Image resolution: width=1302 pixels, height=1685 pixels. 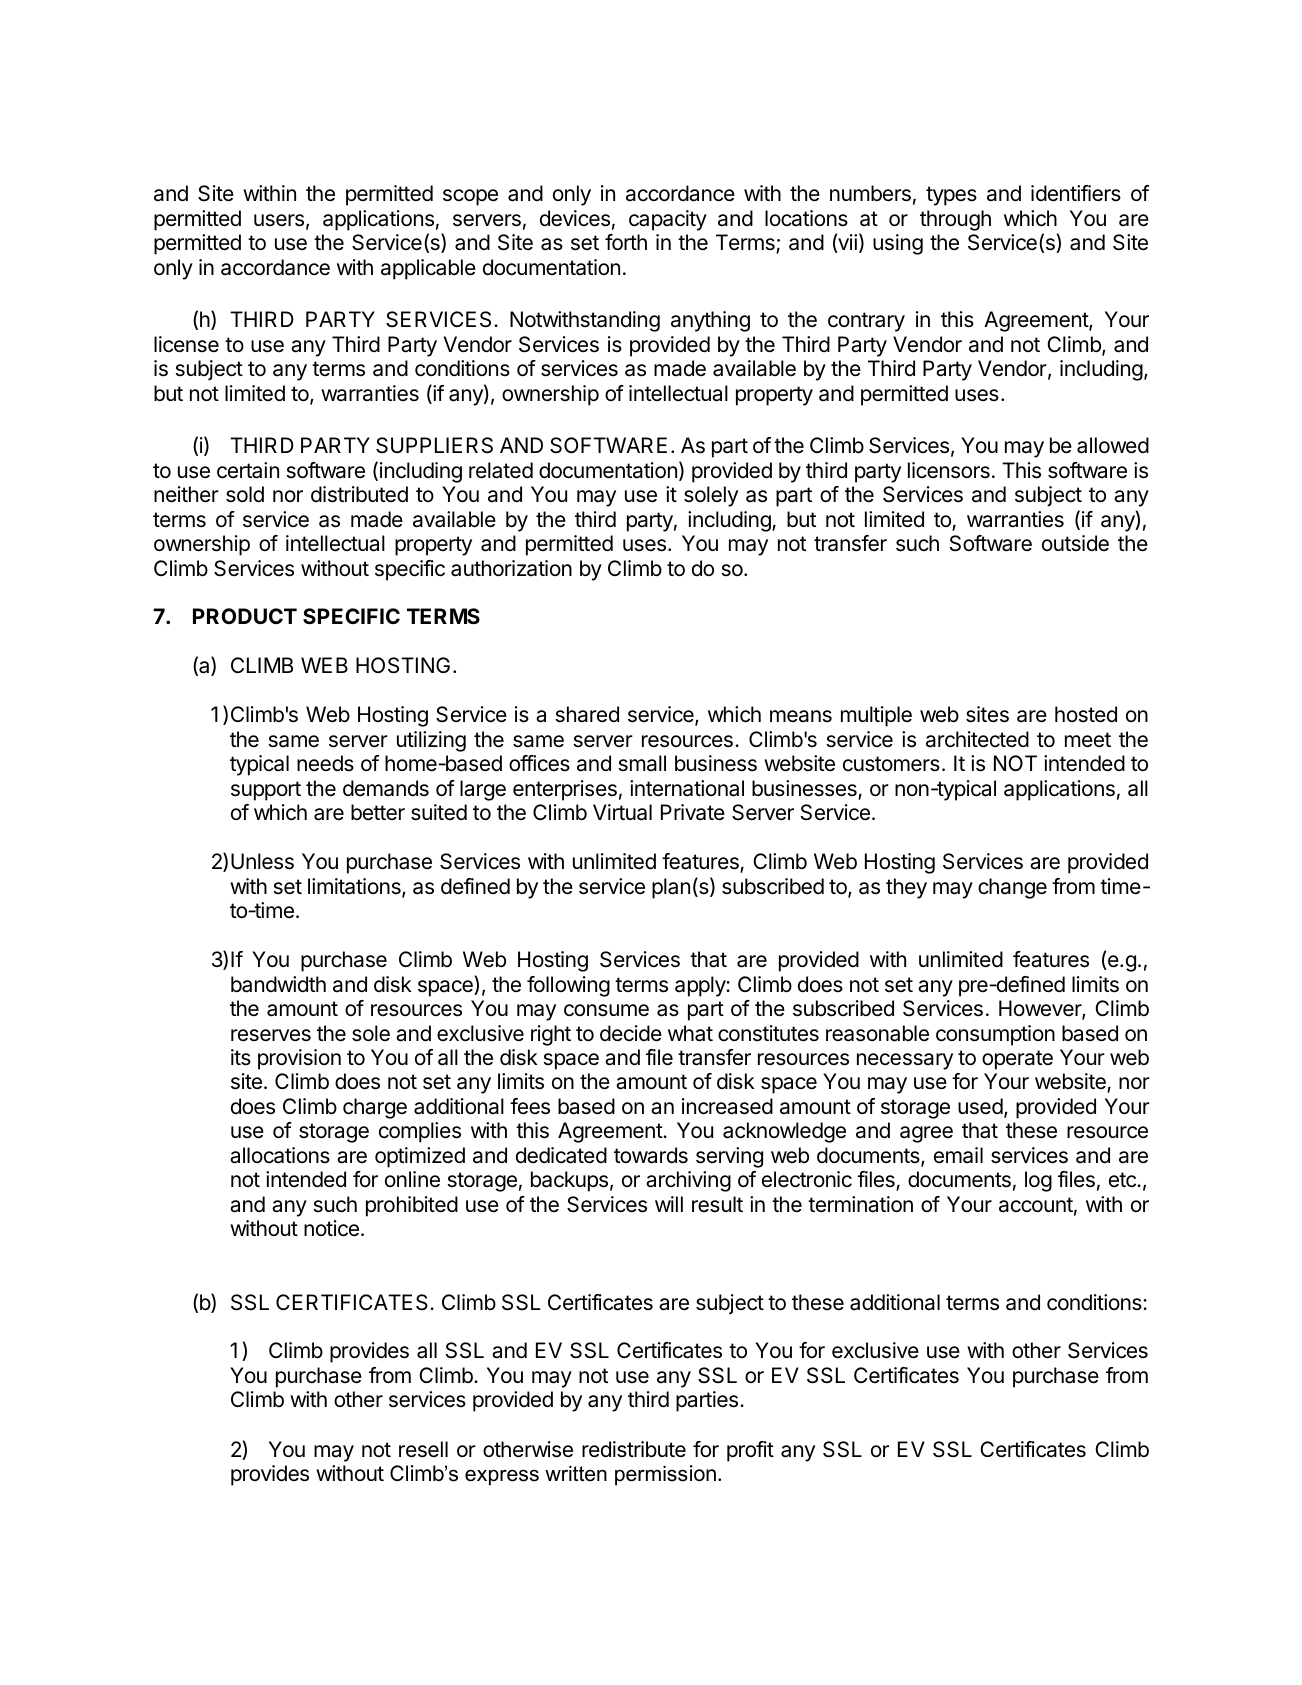 What do you see at coordinates (995, 1035) in the document?
I see `consumption` at bounding box center [995, 1035].
